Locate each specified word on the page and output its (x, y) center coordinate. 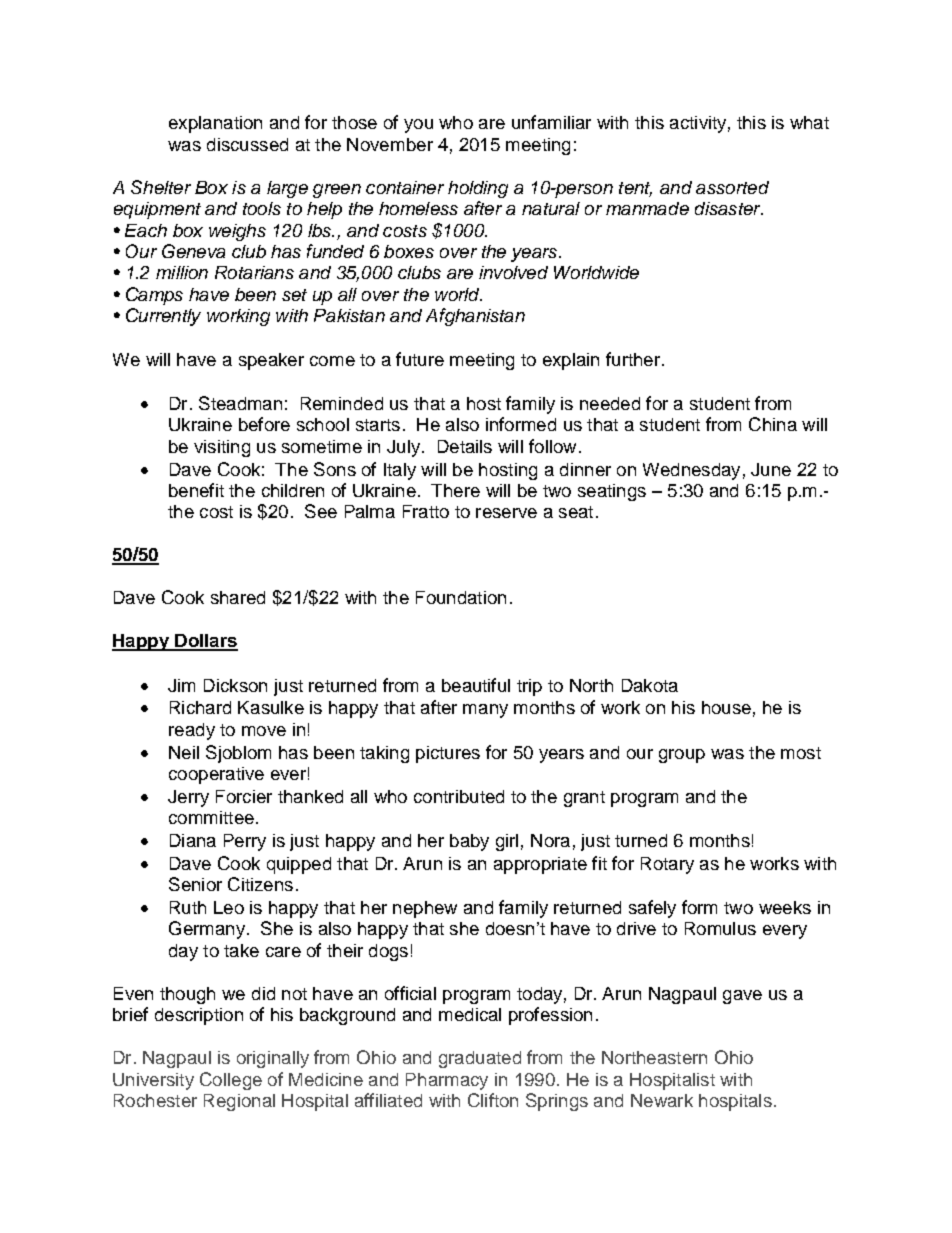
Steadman (240, 403)
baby (469, 842)
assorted (732, 187)
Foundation (461, 597)
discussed (247, 144)
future (420, 359)
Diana (193, 840)
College (231, 1081)
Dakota (650, 685)
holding (478, 189)
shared (238, 597)
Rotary (667, 865)
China (773, 424)
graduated (480, 1059)
